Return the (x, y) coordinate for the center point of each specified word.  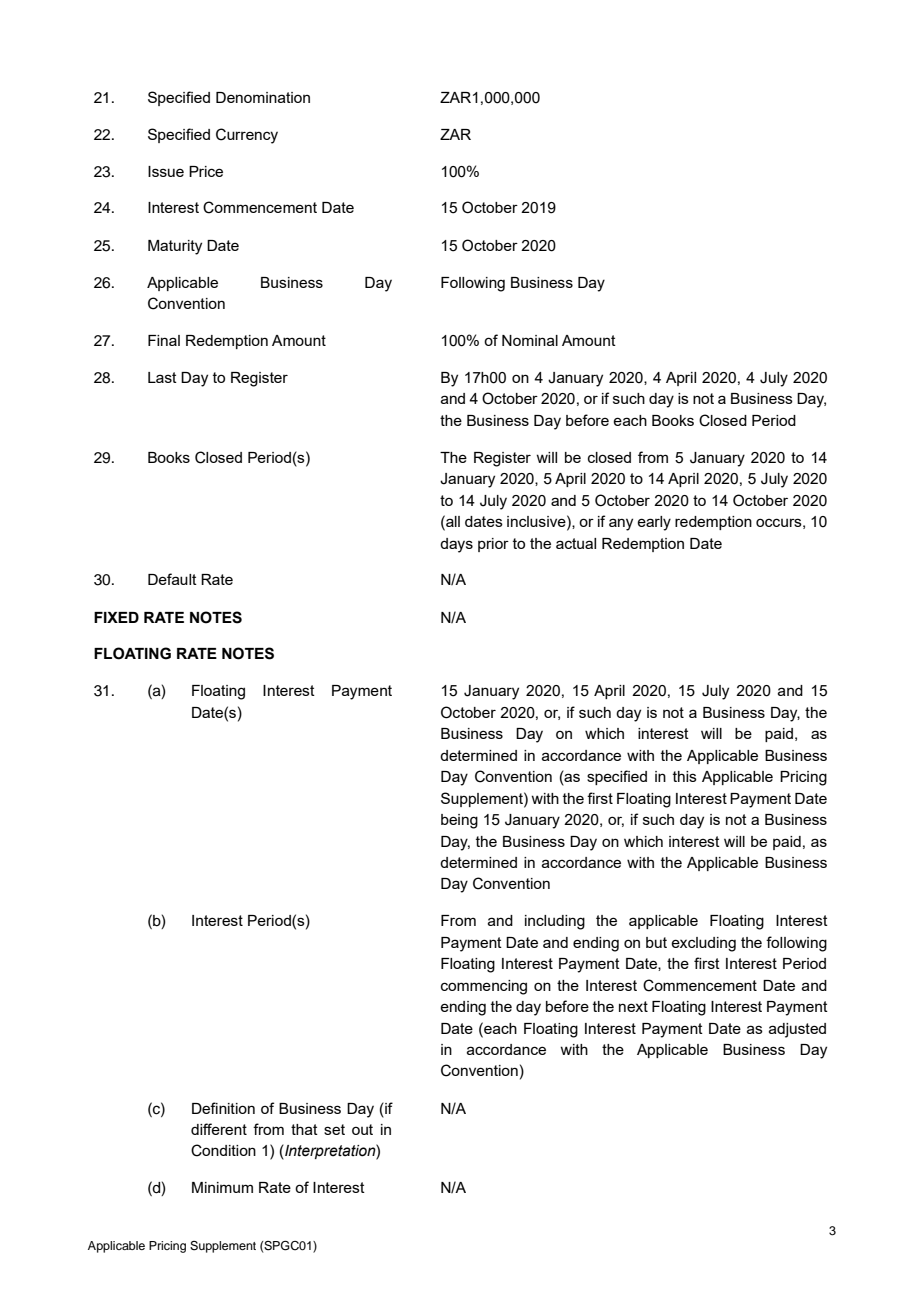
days (456, 545)
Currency (247, 136)
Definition (223, 1108)
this (685, 776)
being (459, 821)
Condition (223, 1150)
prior (493, 545)
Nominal (530, 340)
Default (172, 579)
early (654, 523)
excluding (703, 944)
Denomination (263, 97)
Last (162, 377)
